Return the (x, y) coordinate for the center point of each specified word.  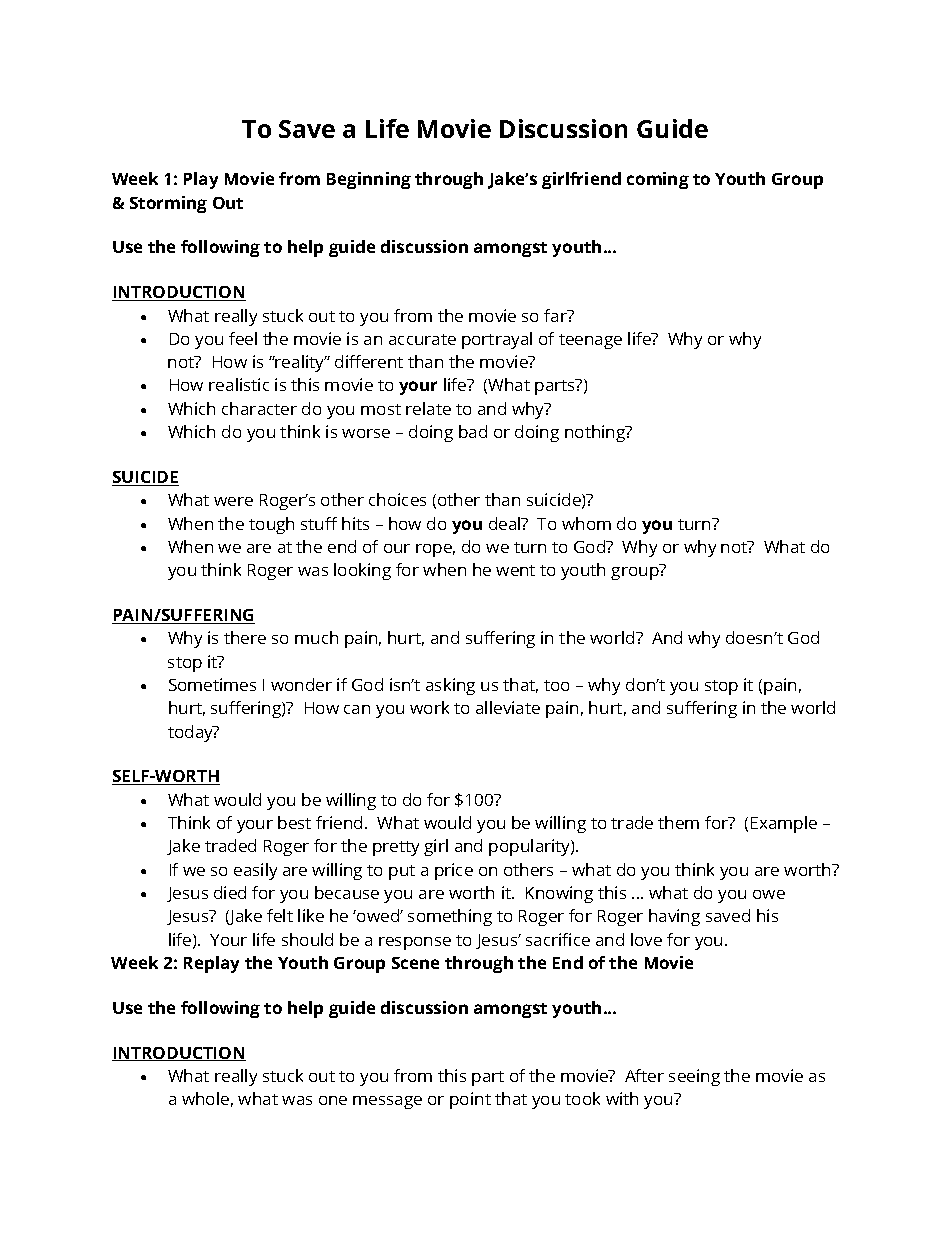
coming (658, 180)
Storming (168, 204)
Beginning (369, 180)
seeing (694, 1077)
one (333, 1100)
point (470, 1100)
